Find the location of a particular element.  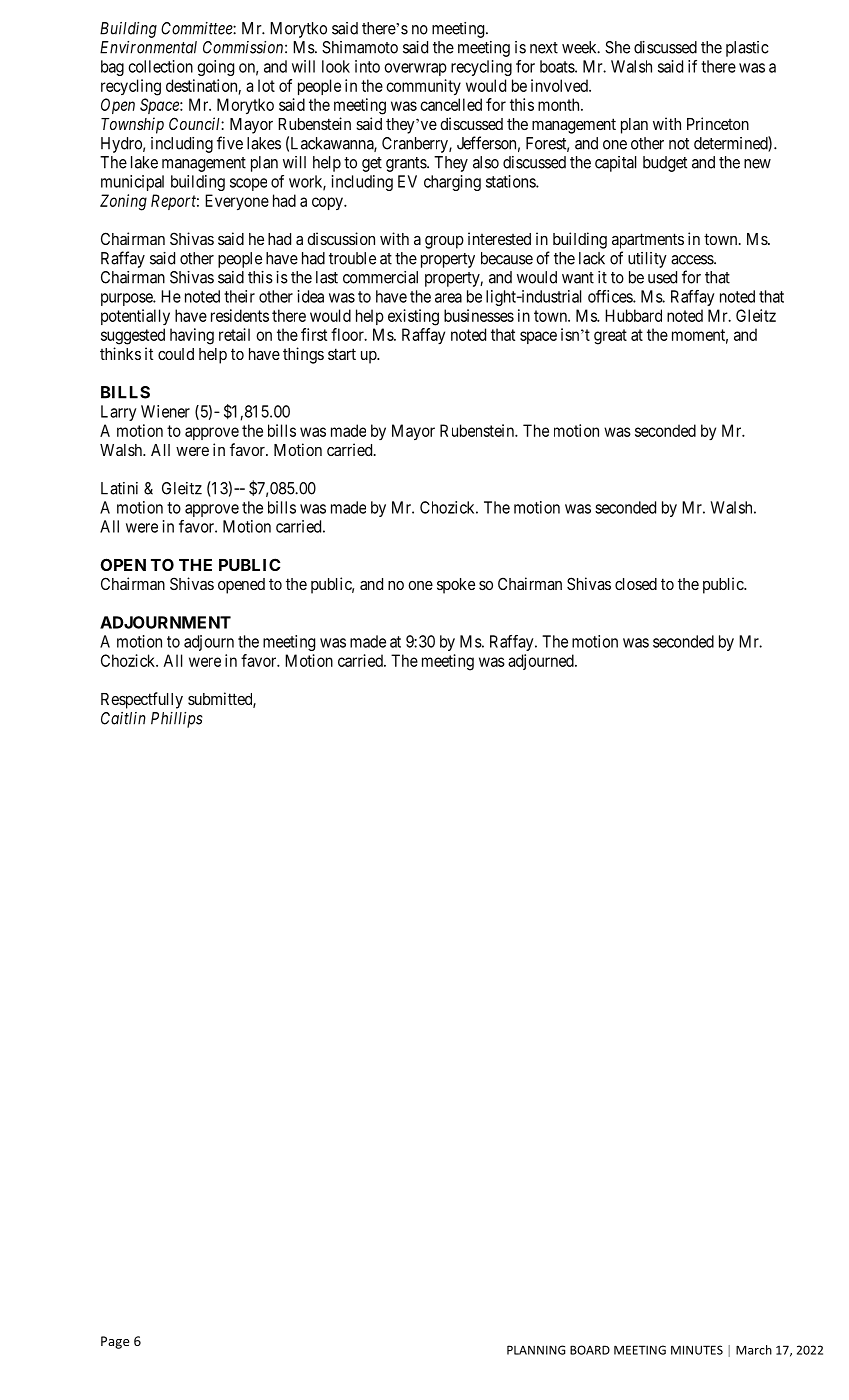

going is located at coordinates (215, 68).
